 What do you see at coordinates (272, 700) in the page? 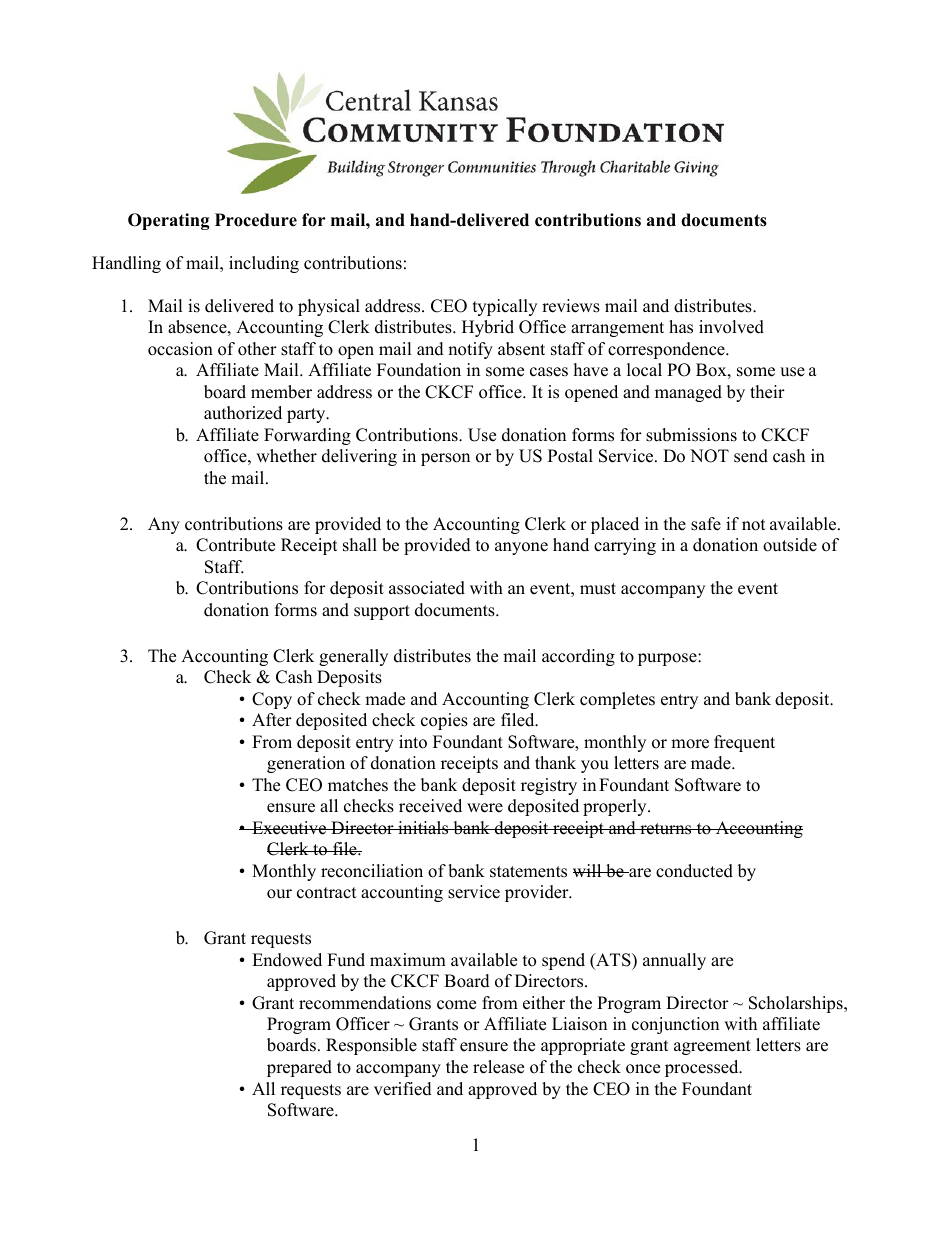
I see `Copy` at bounding box center [272, 700].
